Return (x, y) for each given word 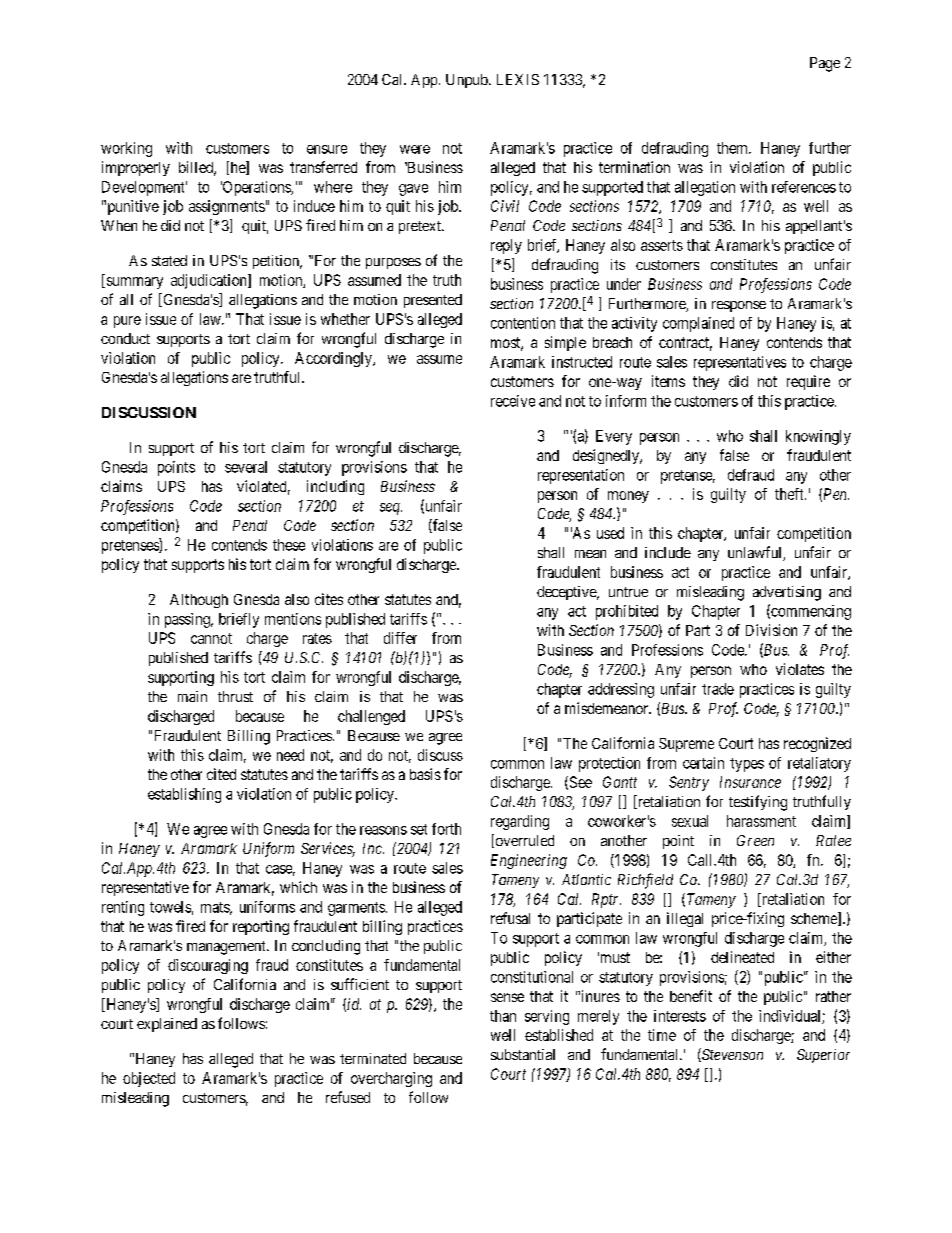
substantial (523, 1054)
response (739, 306)
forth (446, 829)
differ (400, 638)
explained (167, 1025)
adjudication (210, 281)
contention (523, 323)
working (126, 149)
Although (199, 601)
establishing (184, 795)
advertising (787, 593)
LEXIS (518, 79)
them (733, 148)
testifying (758, 803)
